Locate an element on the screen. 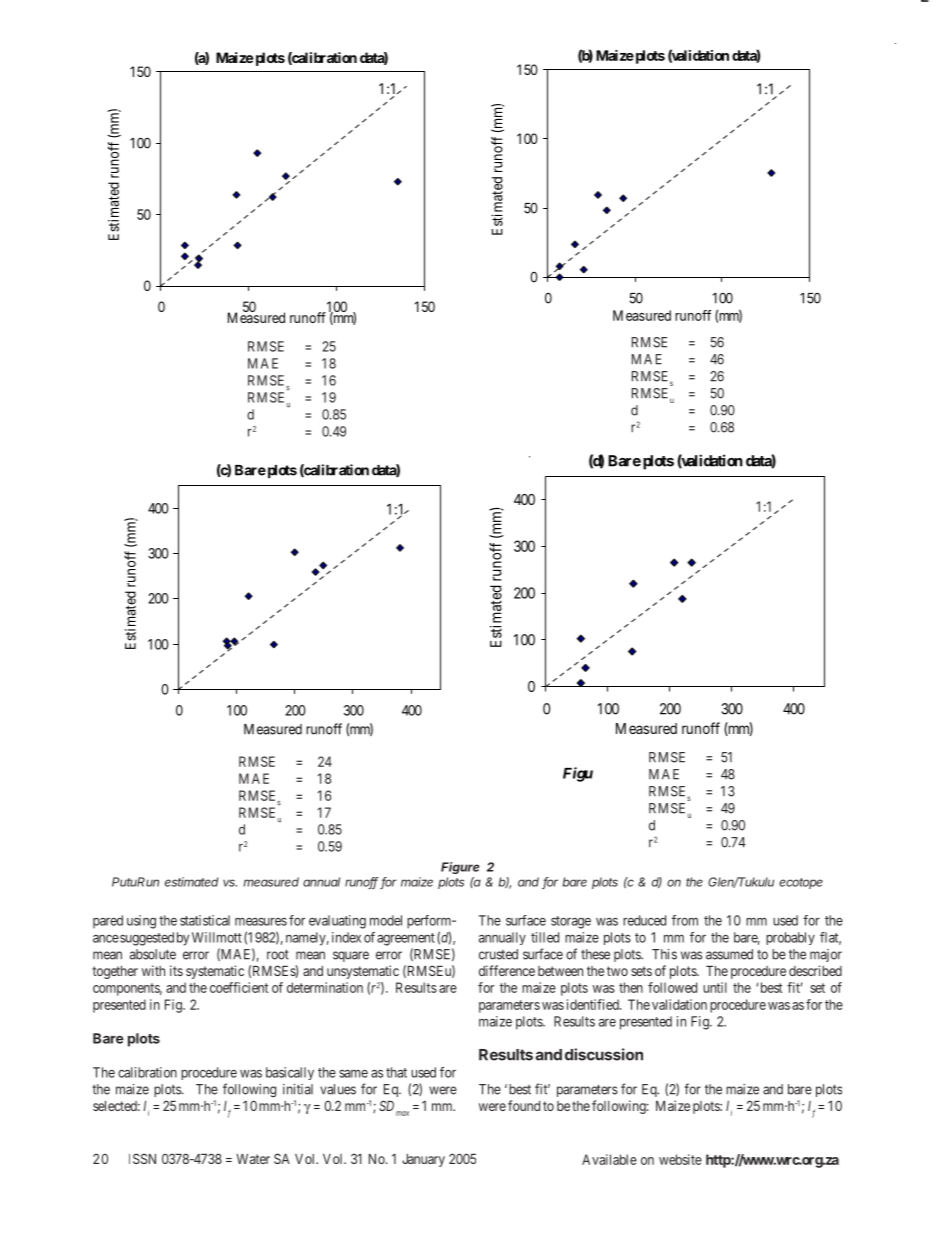 The width and height of the screenshot is (952, 1233). from is located at coordinates (685, 920).
